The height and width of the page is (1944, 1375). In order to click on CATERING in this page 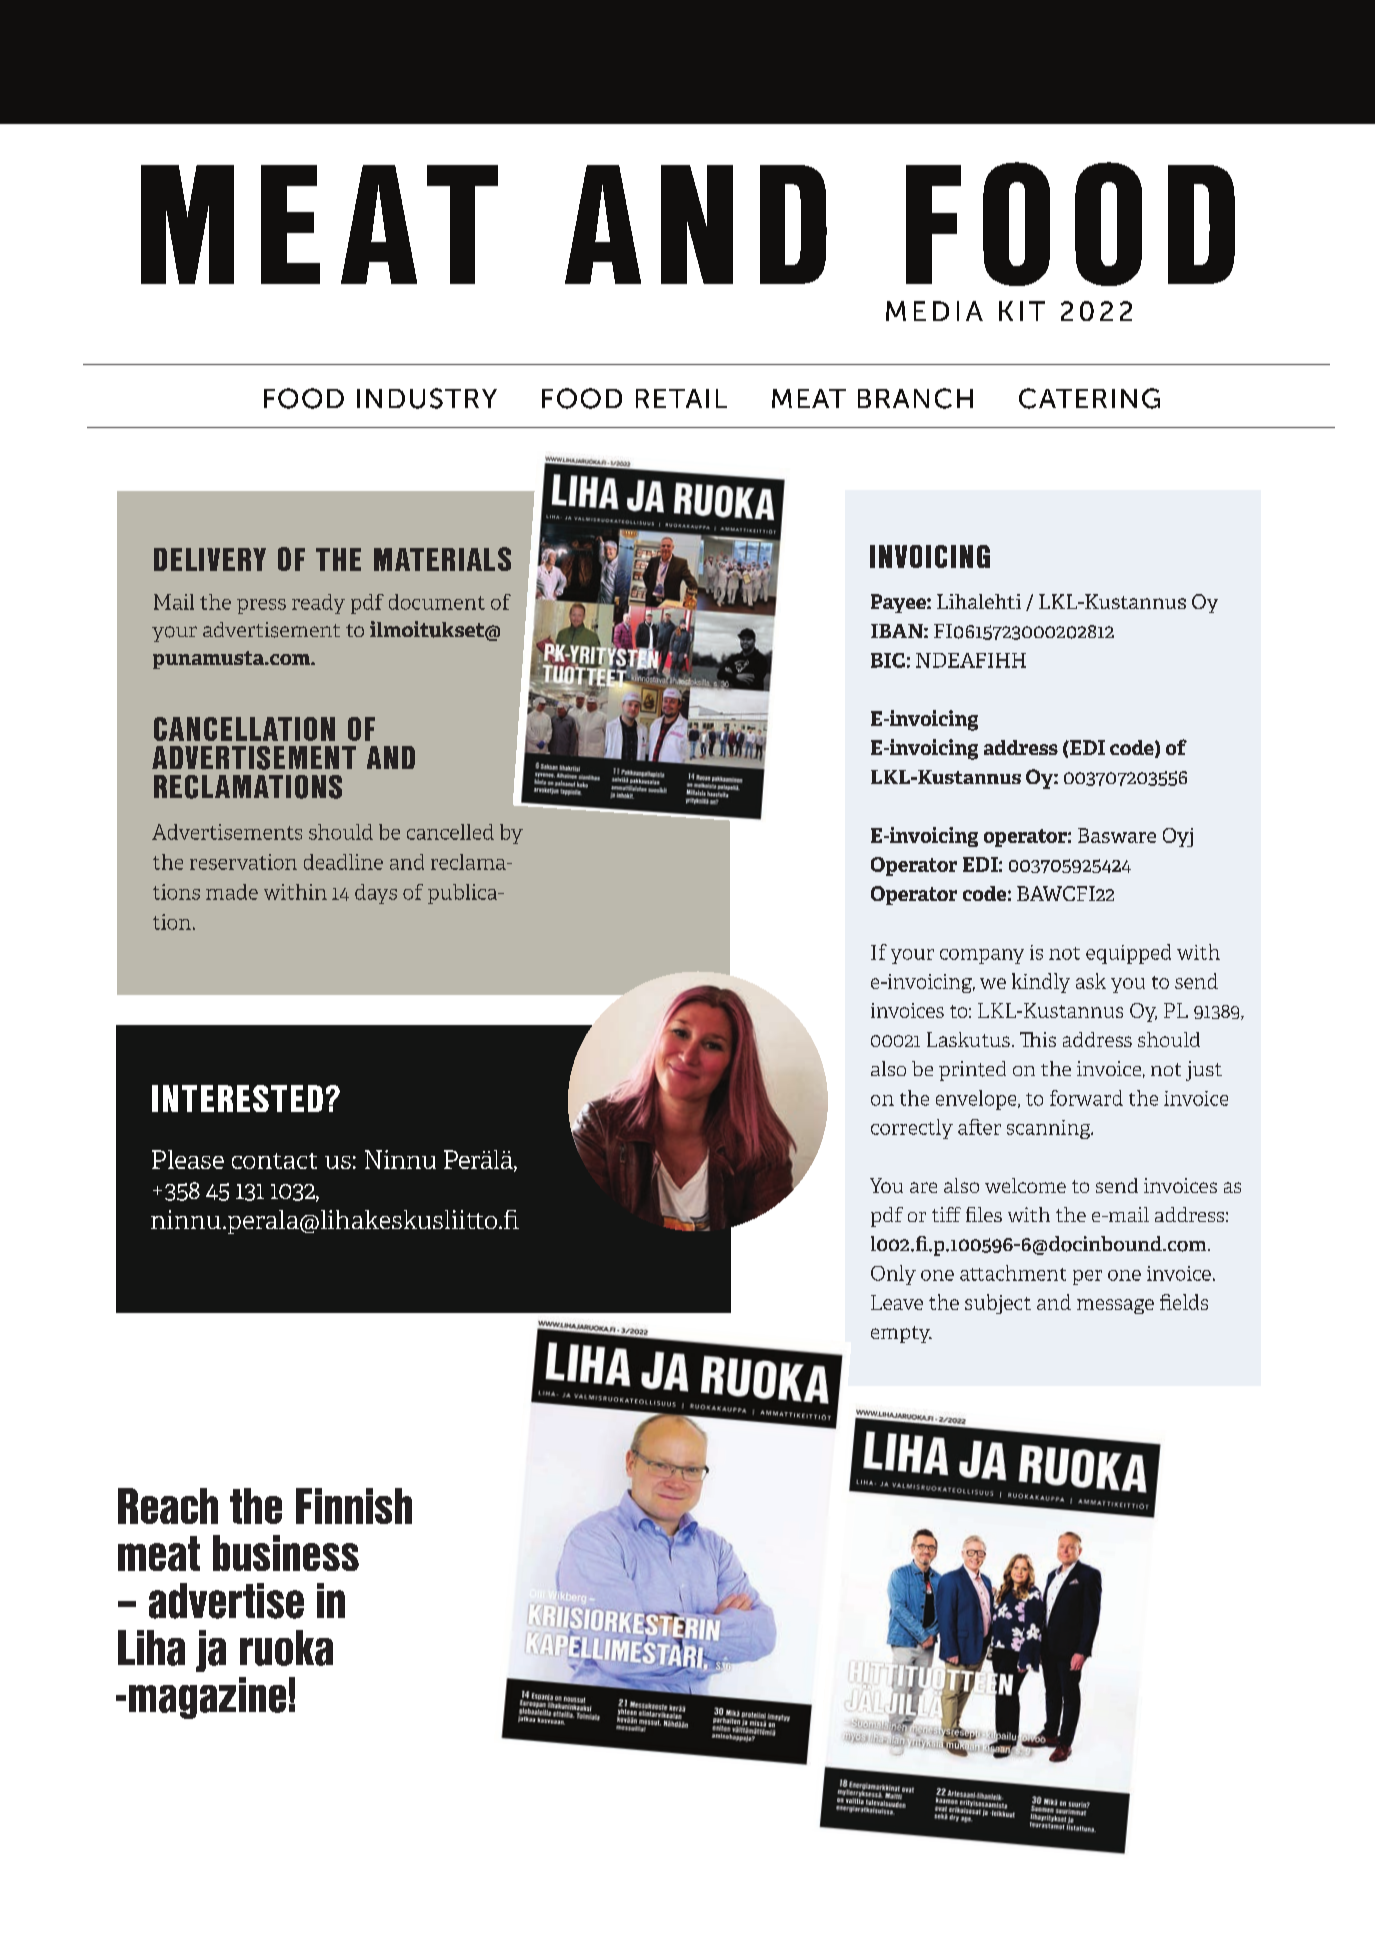, I will do `click(1089, 398)`.
